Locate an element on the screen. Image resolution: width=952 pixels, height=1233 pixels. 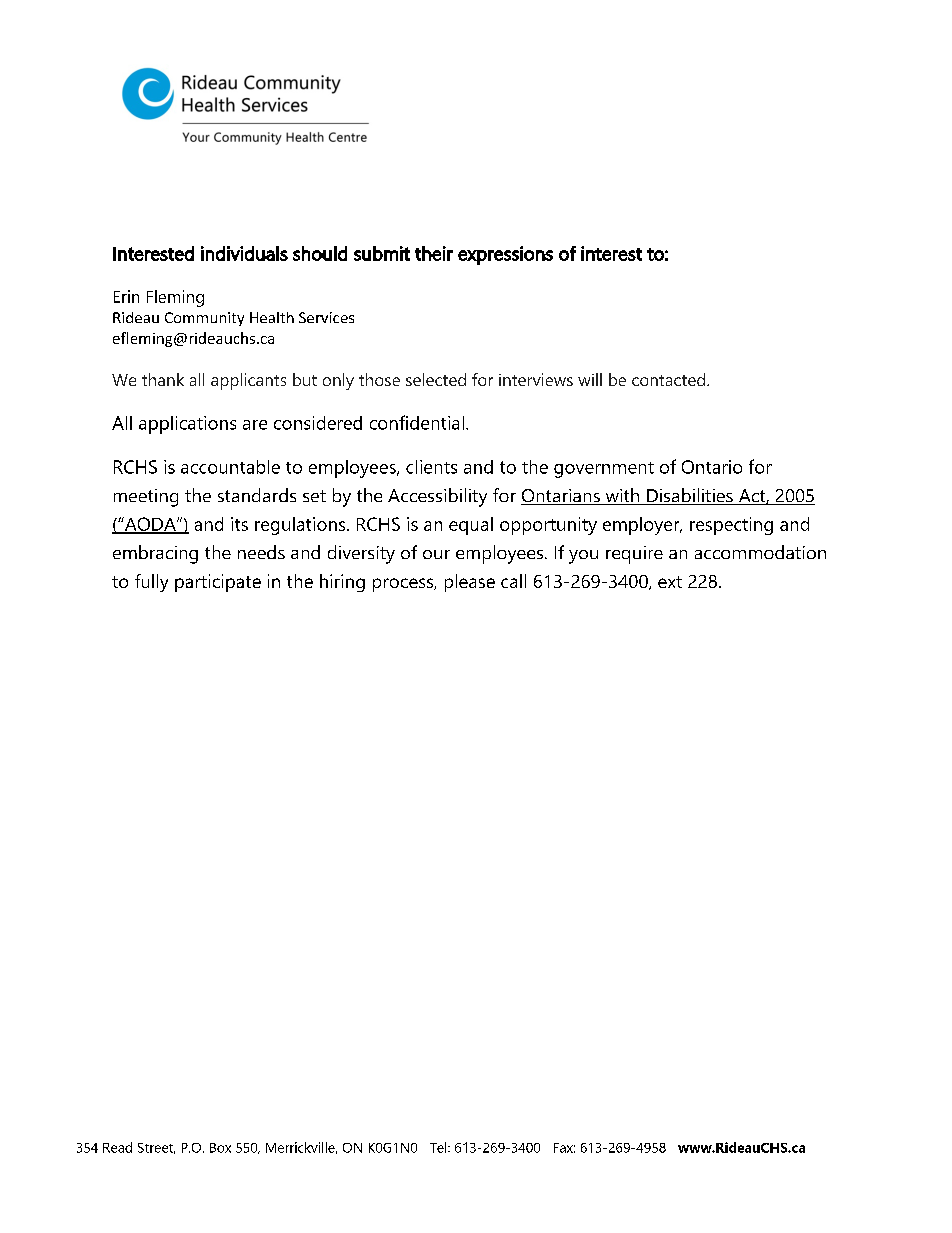
participate is located at coordinates (218, 583).
